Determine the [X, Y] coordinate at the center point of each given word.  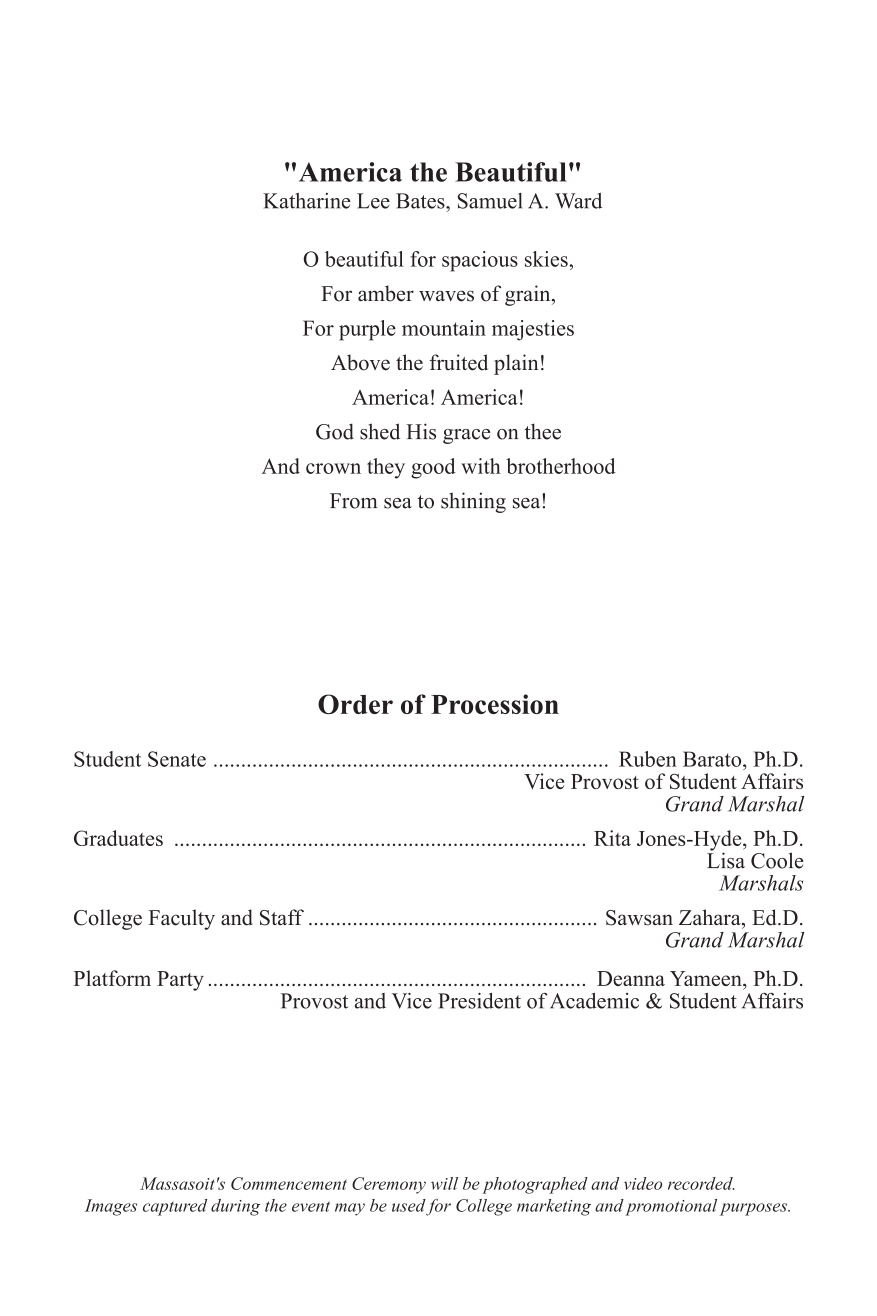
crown [333, 468]
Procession [495, 704]
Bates [421, 201]
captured [175, 1207]
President [479, 1001]
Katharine [307, 201]
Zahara [711, 917]
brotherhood [561, 466]
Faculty [182, 919]
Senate [177, 759]
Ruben [648, 759]
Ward [578, 201]
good [433, 468]
